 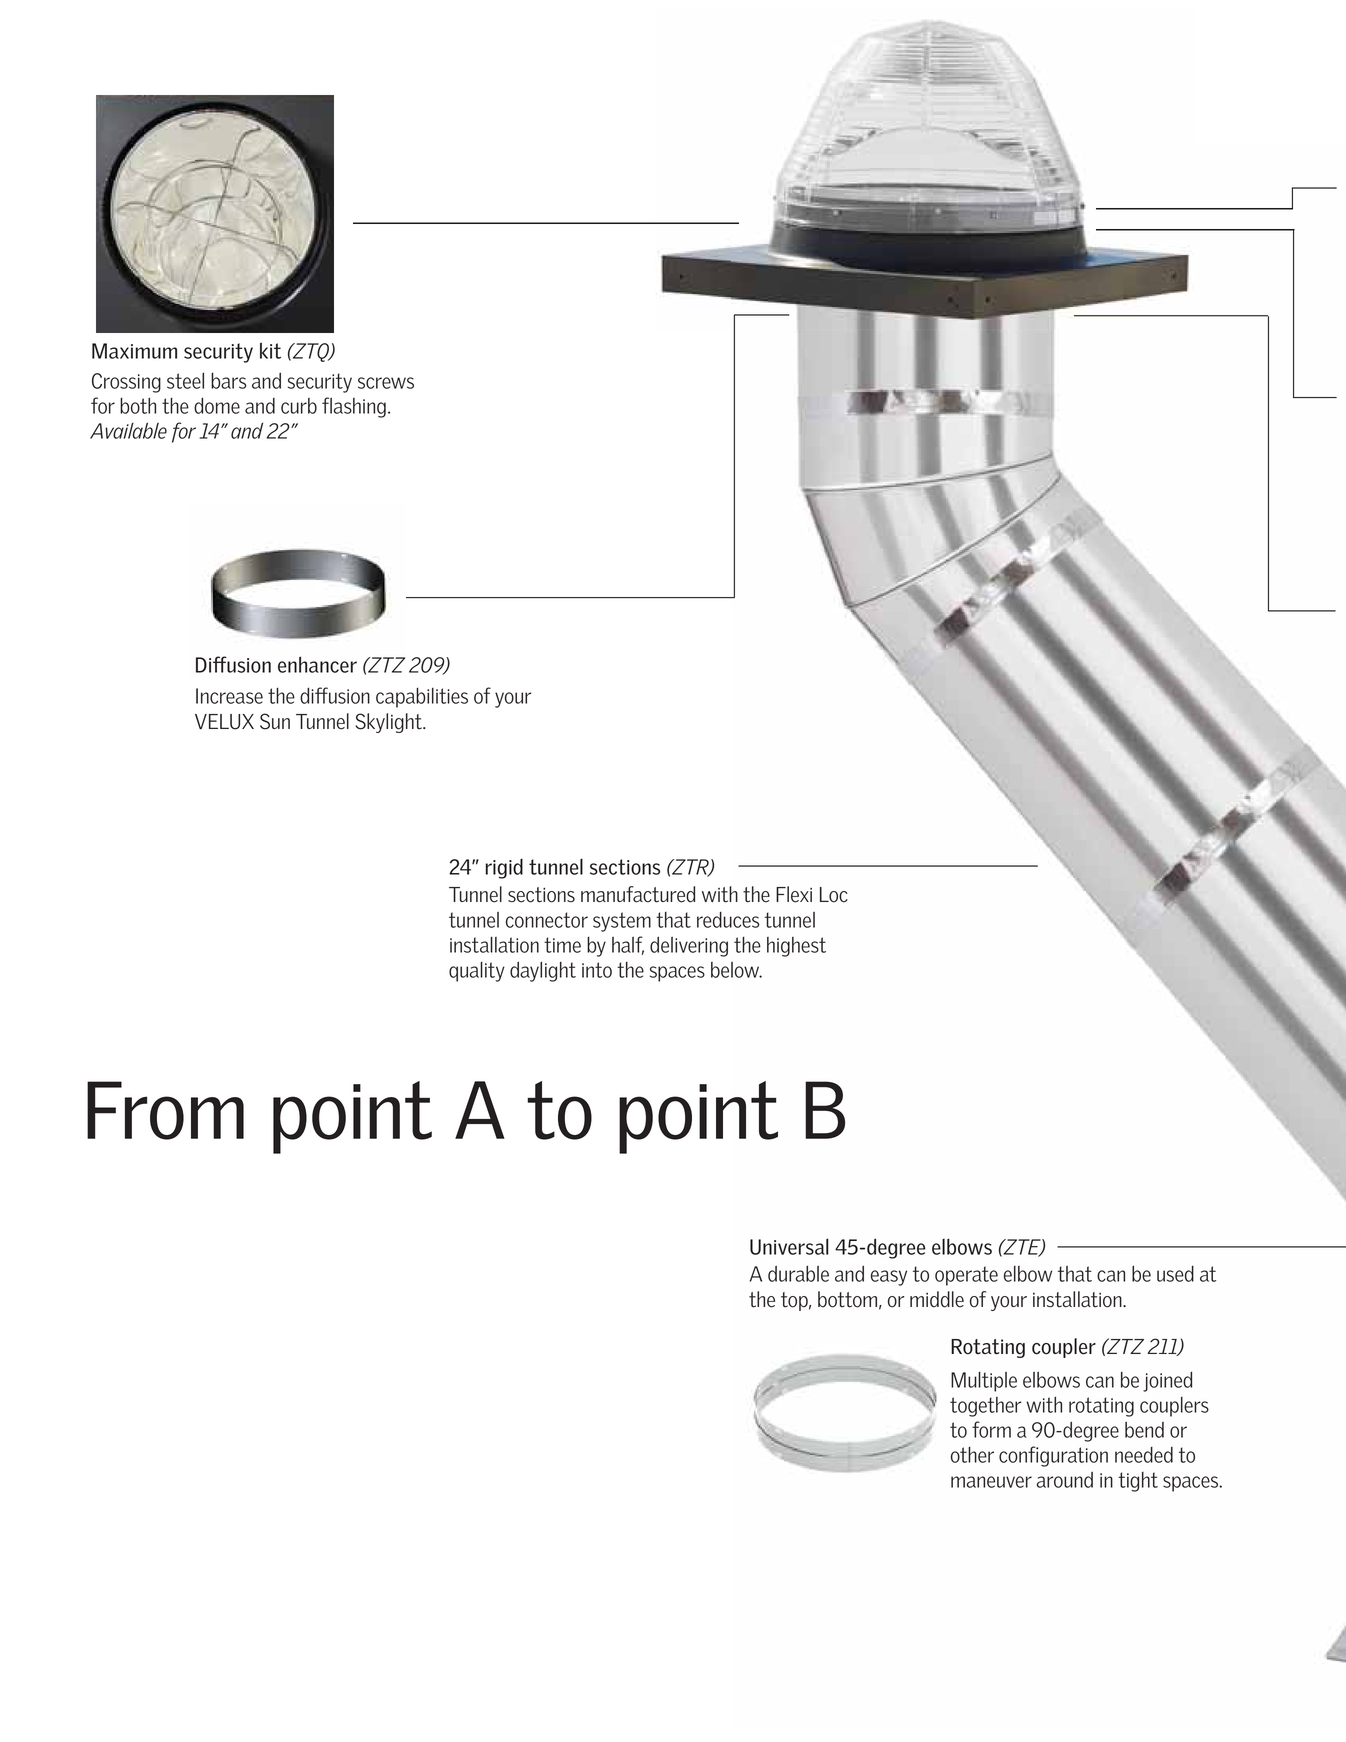 I want to click on bars, so click(x=228, y=381).
